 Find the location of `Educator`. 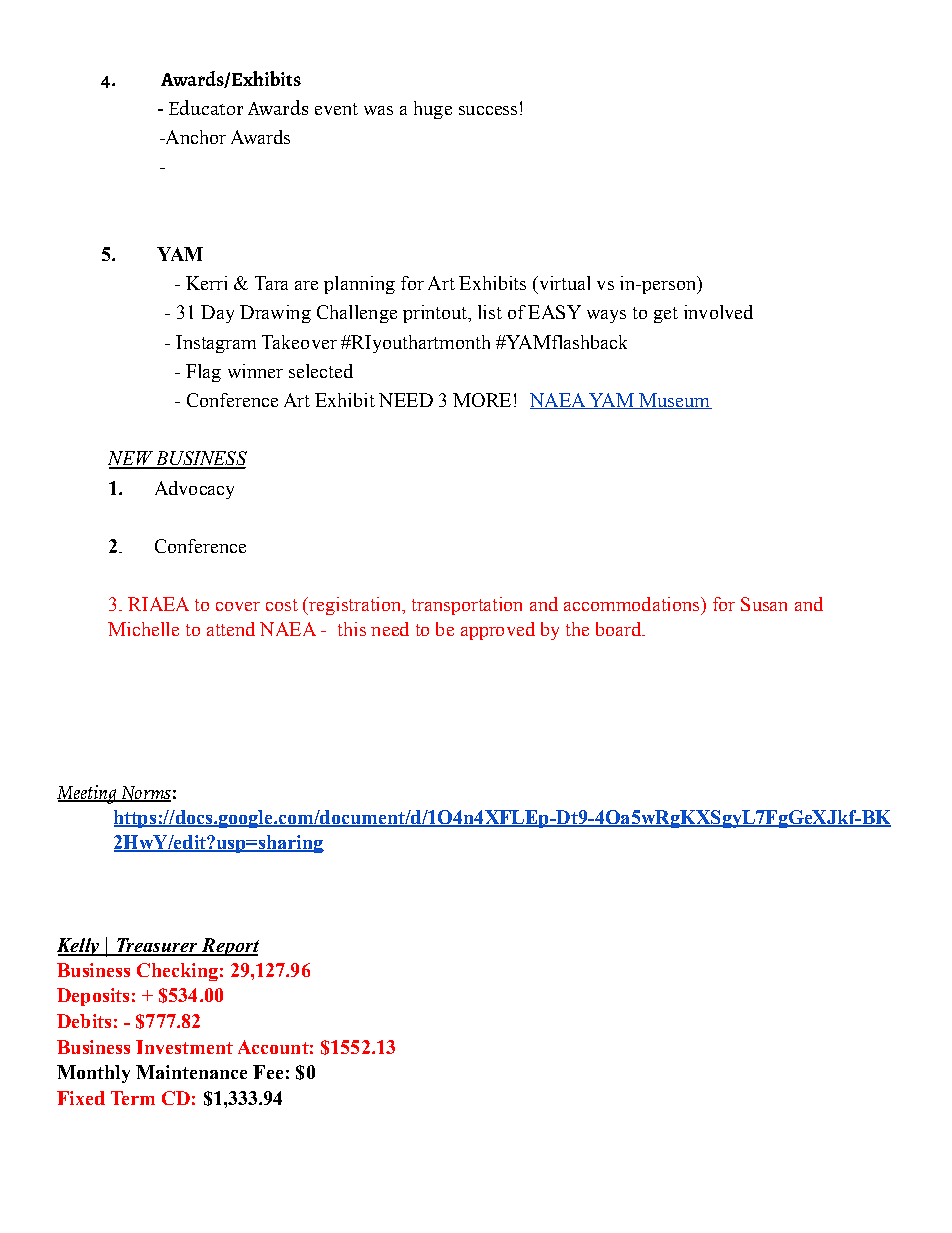

Educator is located at coordinates (206, 107).
